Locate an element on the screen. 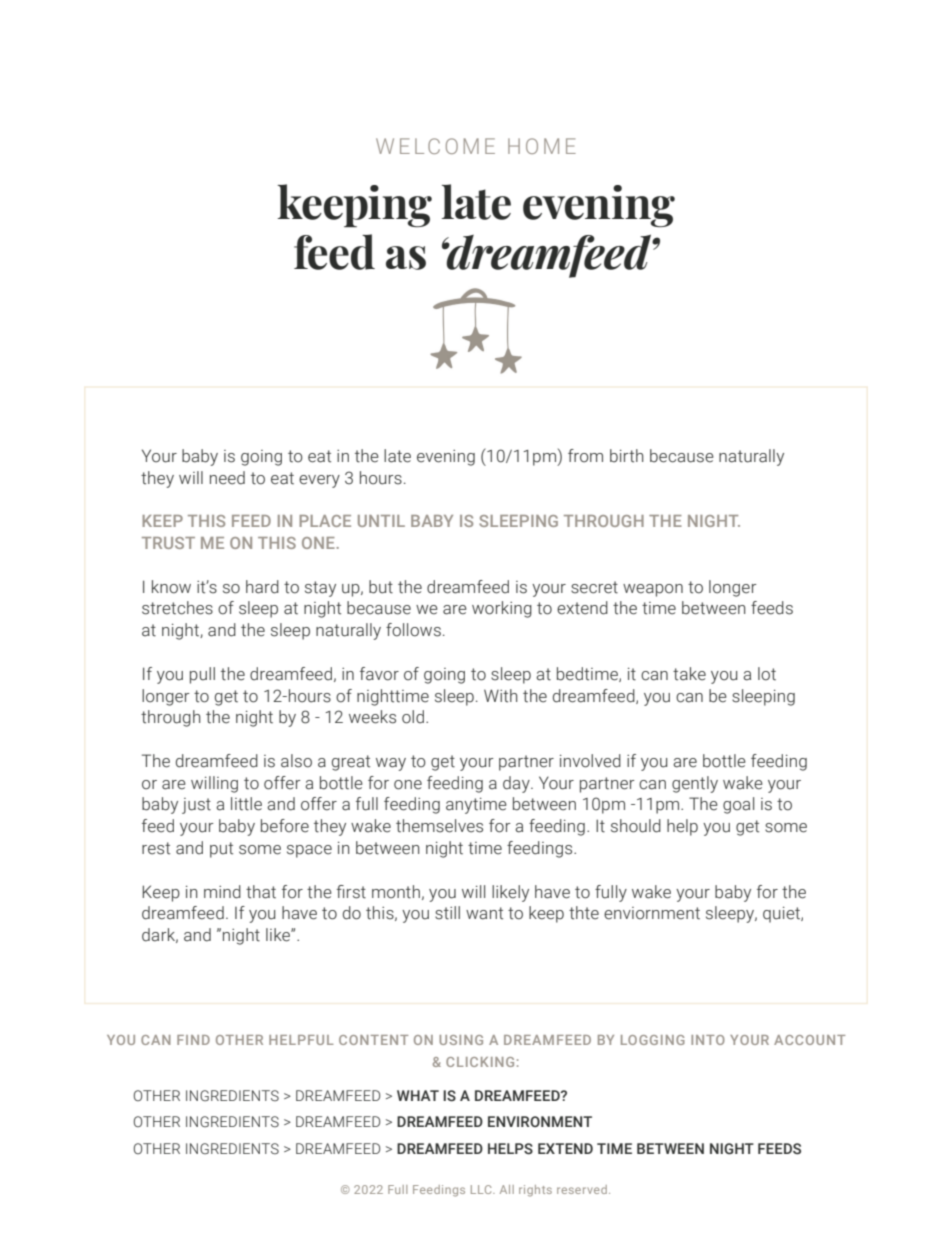  lot is located at coordinates (767, 674).
